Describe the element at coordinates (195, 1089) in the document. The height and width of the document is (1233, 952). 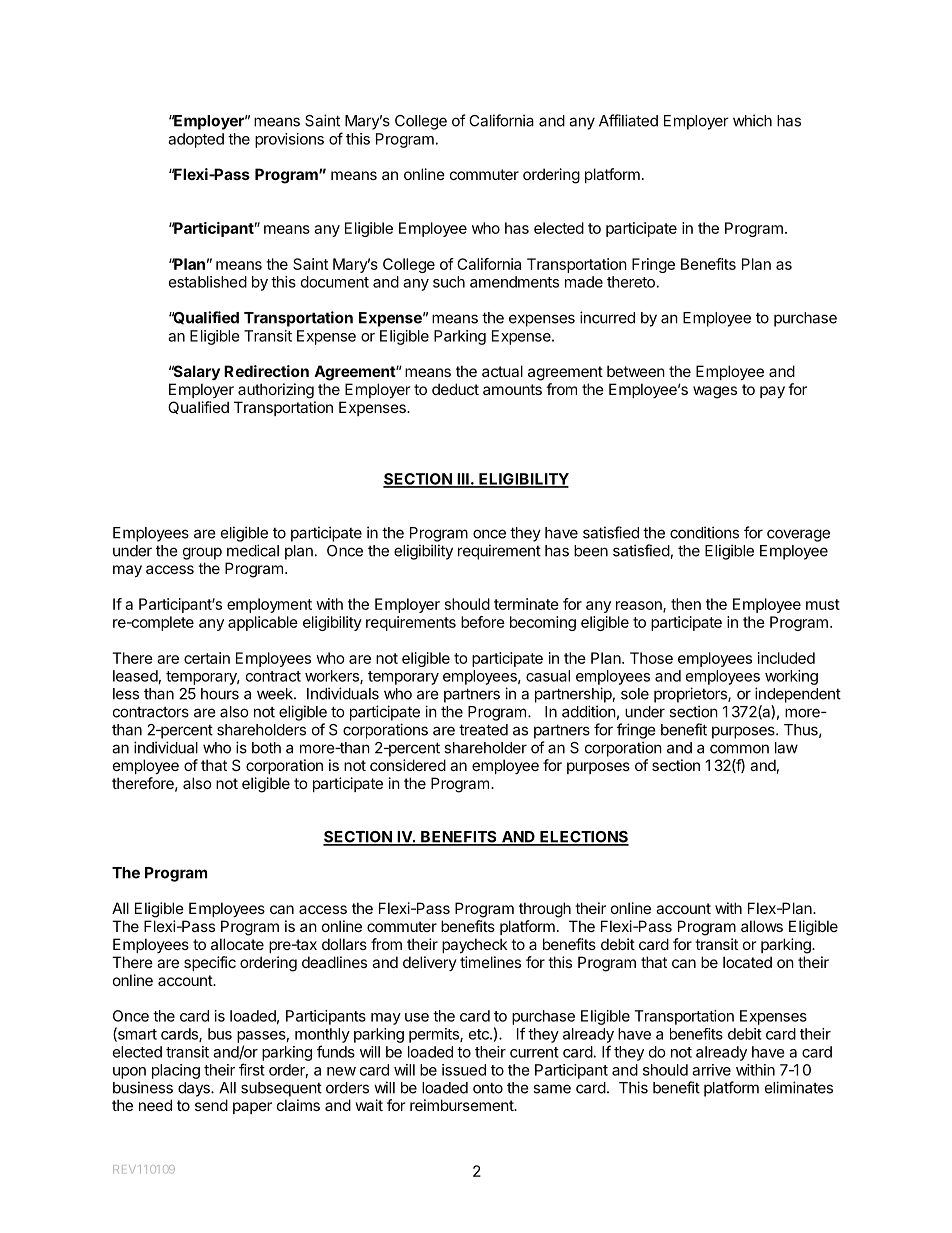
I see `days` at that location.
